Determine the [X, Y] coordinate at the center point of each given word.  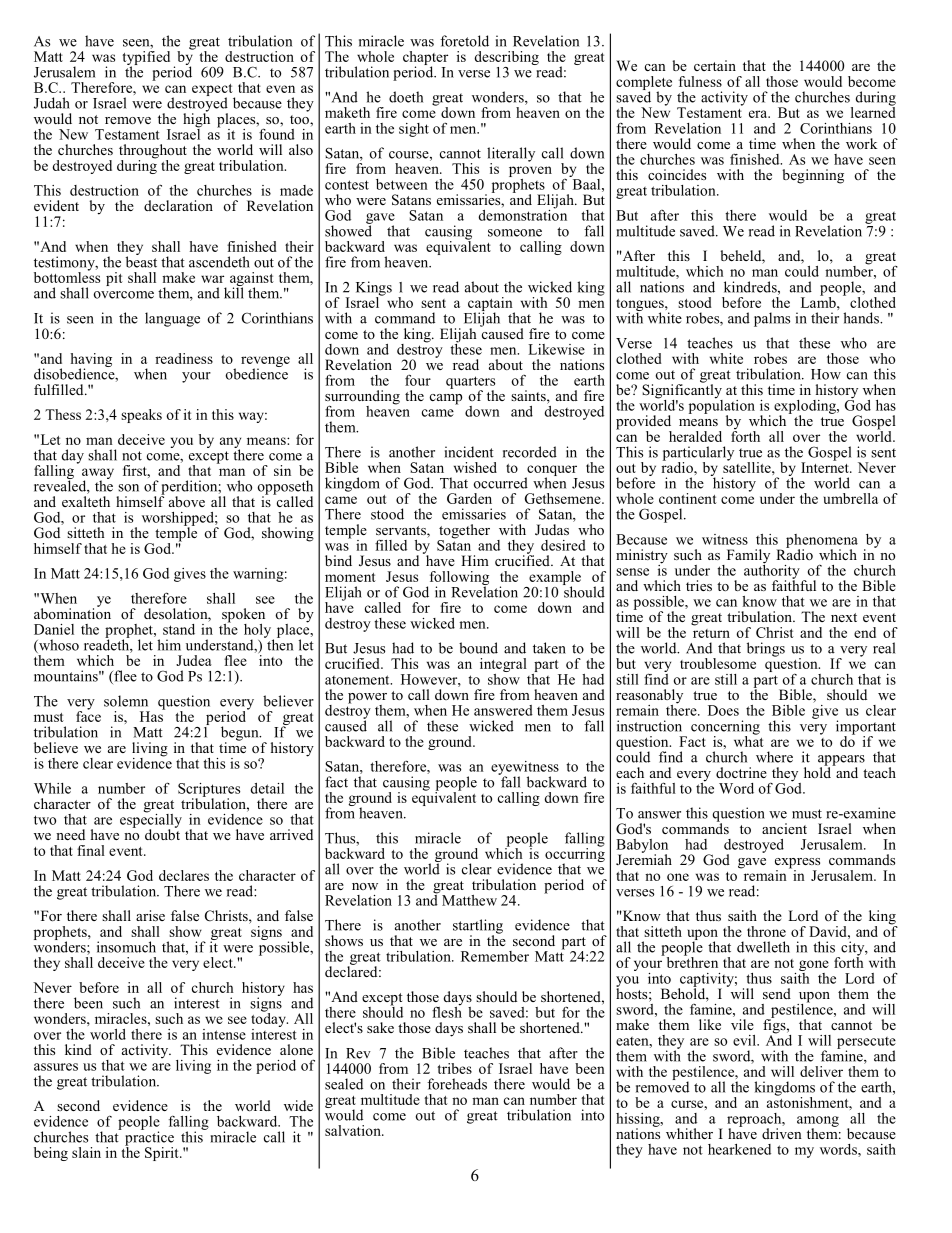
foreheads [457, 1084]
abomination [72, 612]
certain [715, 65]
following [458, 579]
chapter [425, 59]
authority [772, 571]
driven [782, 1133]
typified [146, 57]
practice [149, 1138]
